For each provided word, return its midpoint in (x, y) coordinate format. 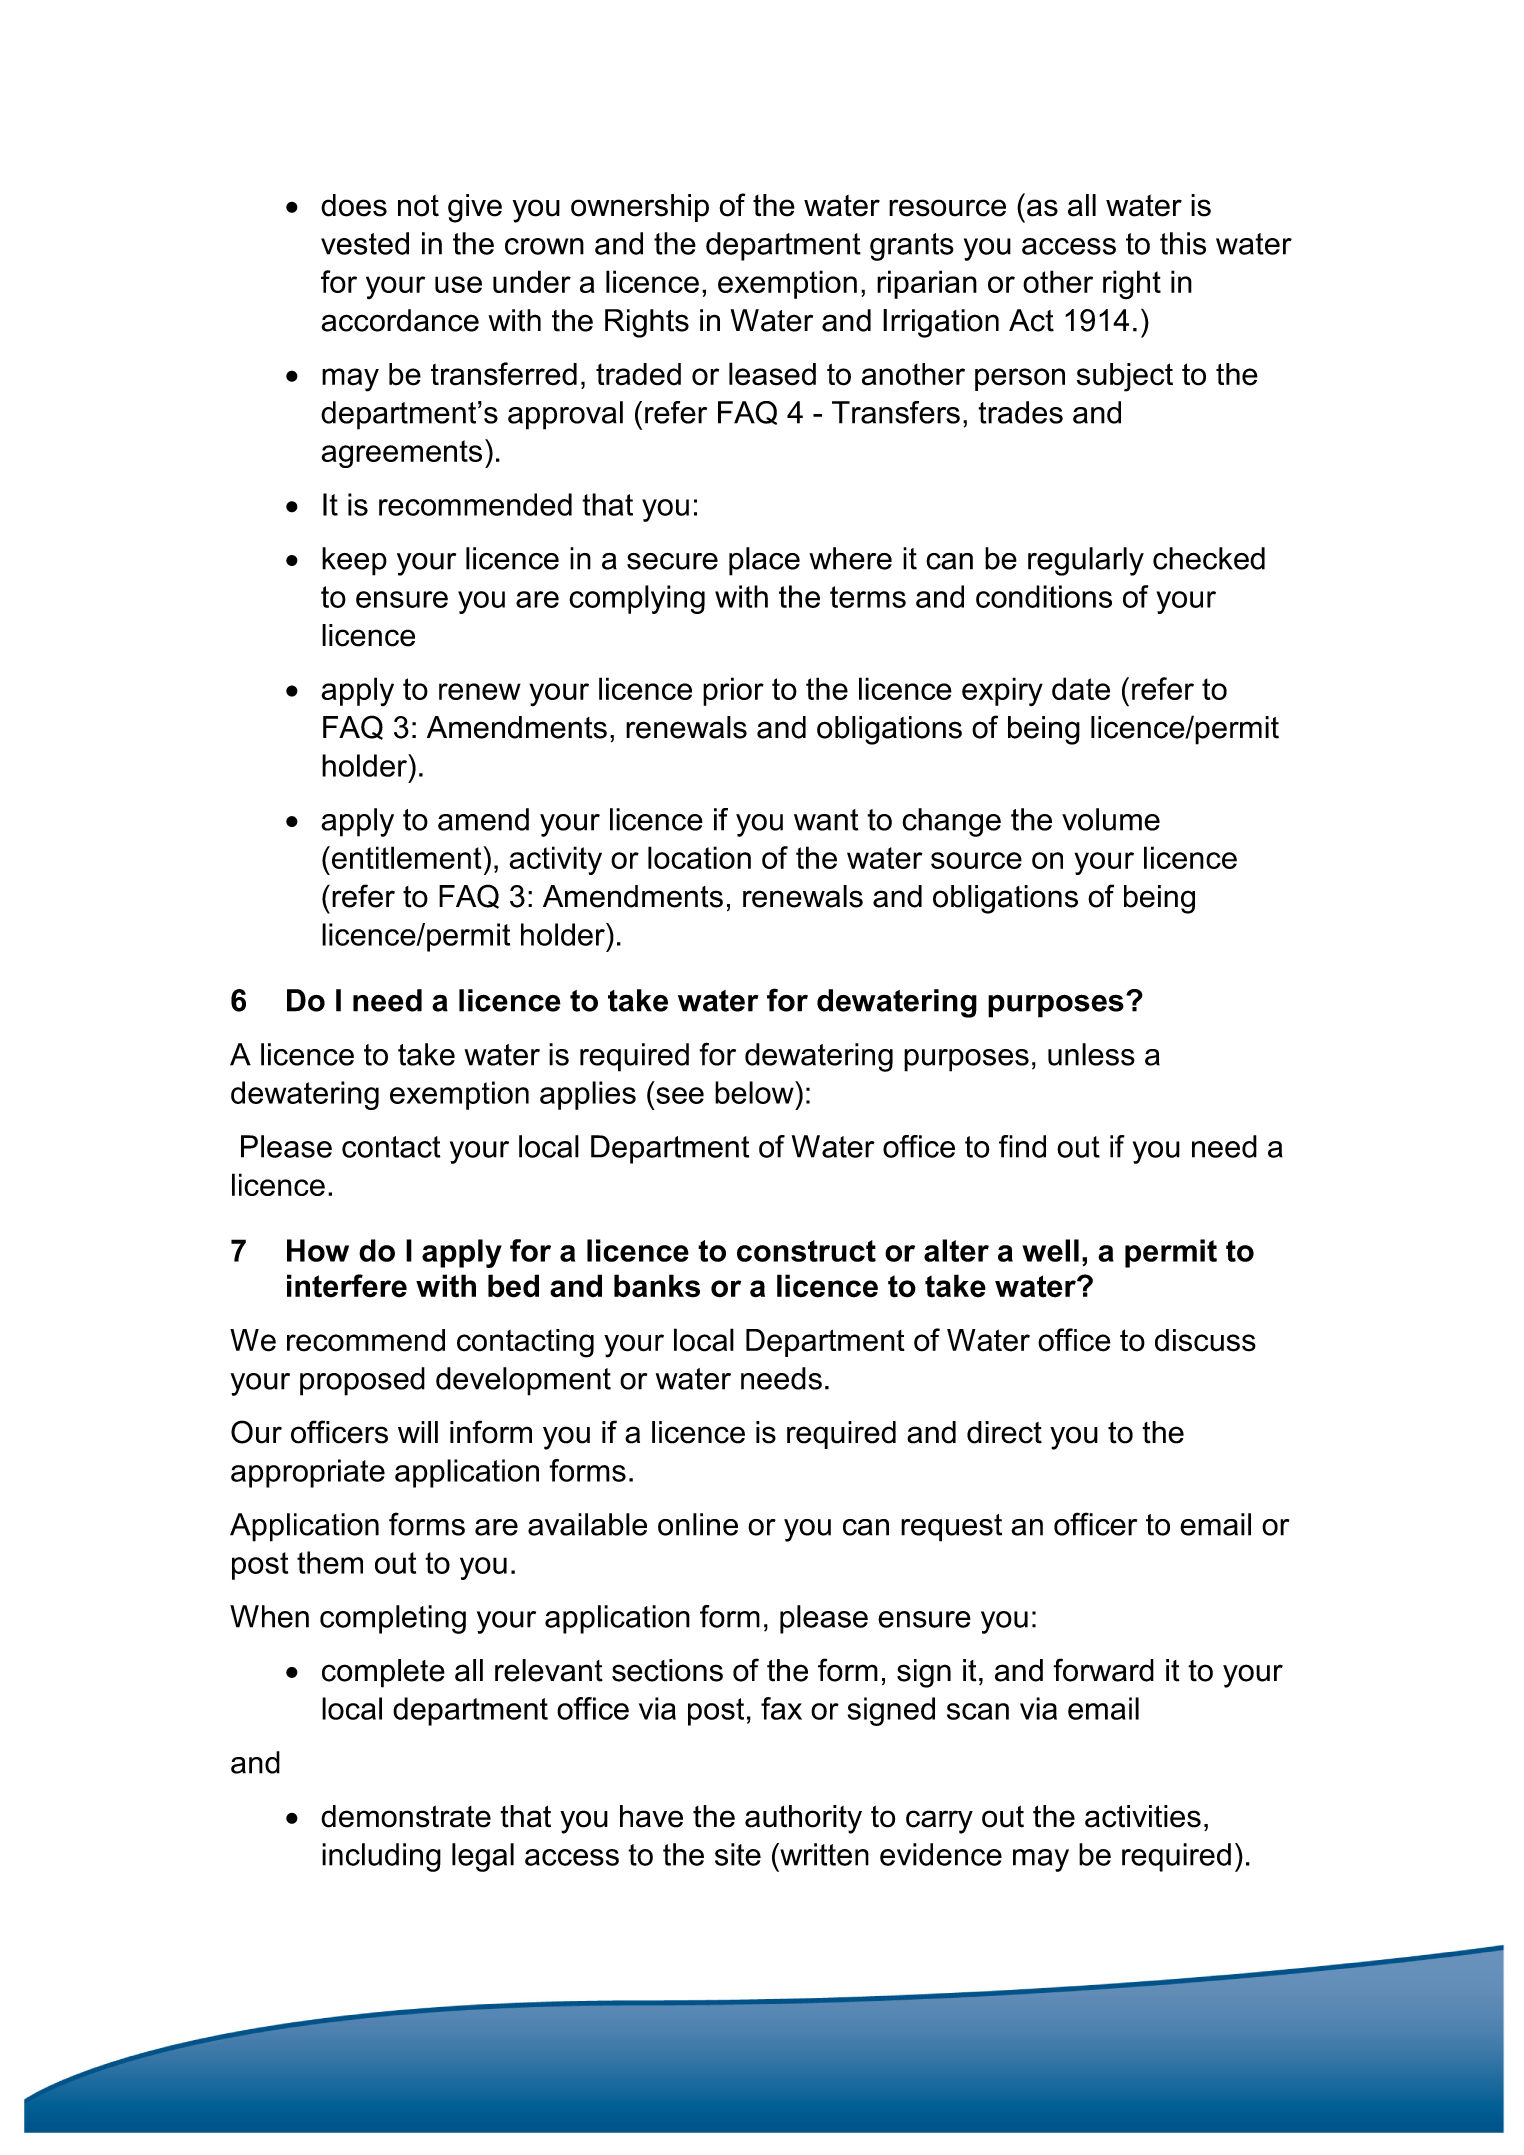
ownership (640, 208)
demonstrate (406, 1816)
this (1183, 243)
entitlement (407, 857)
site (738, 1854)
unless (1091, 1054)
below (755, 1092)
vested (365, 243)
